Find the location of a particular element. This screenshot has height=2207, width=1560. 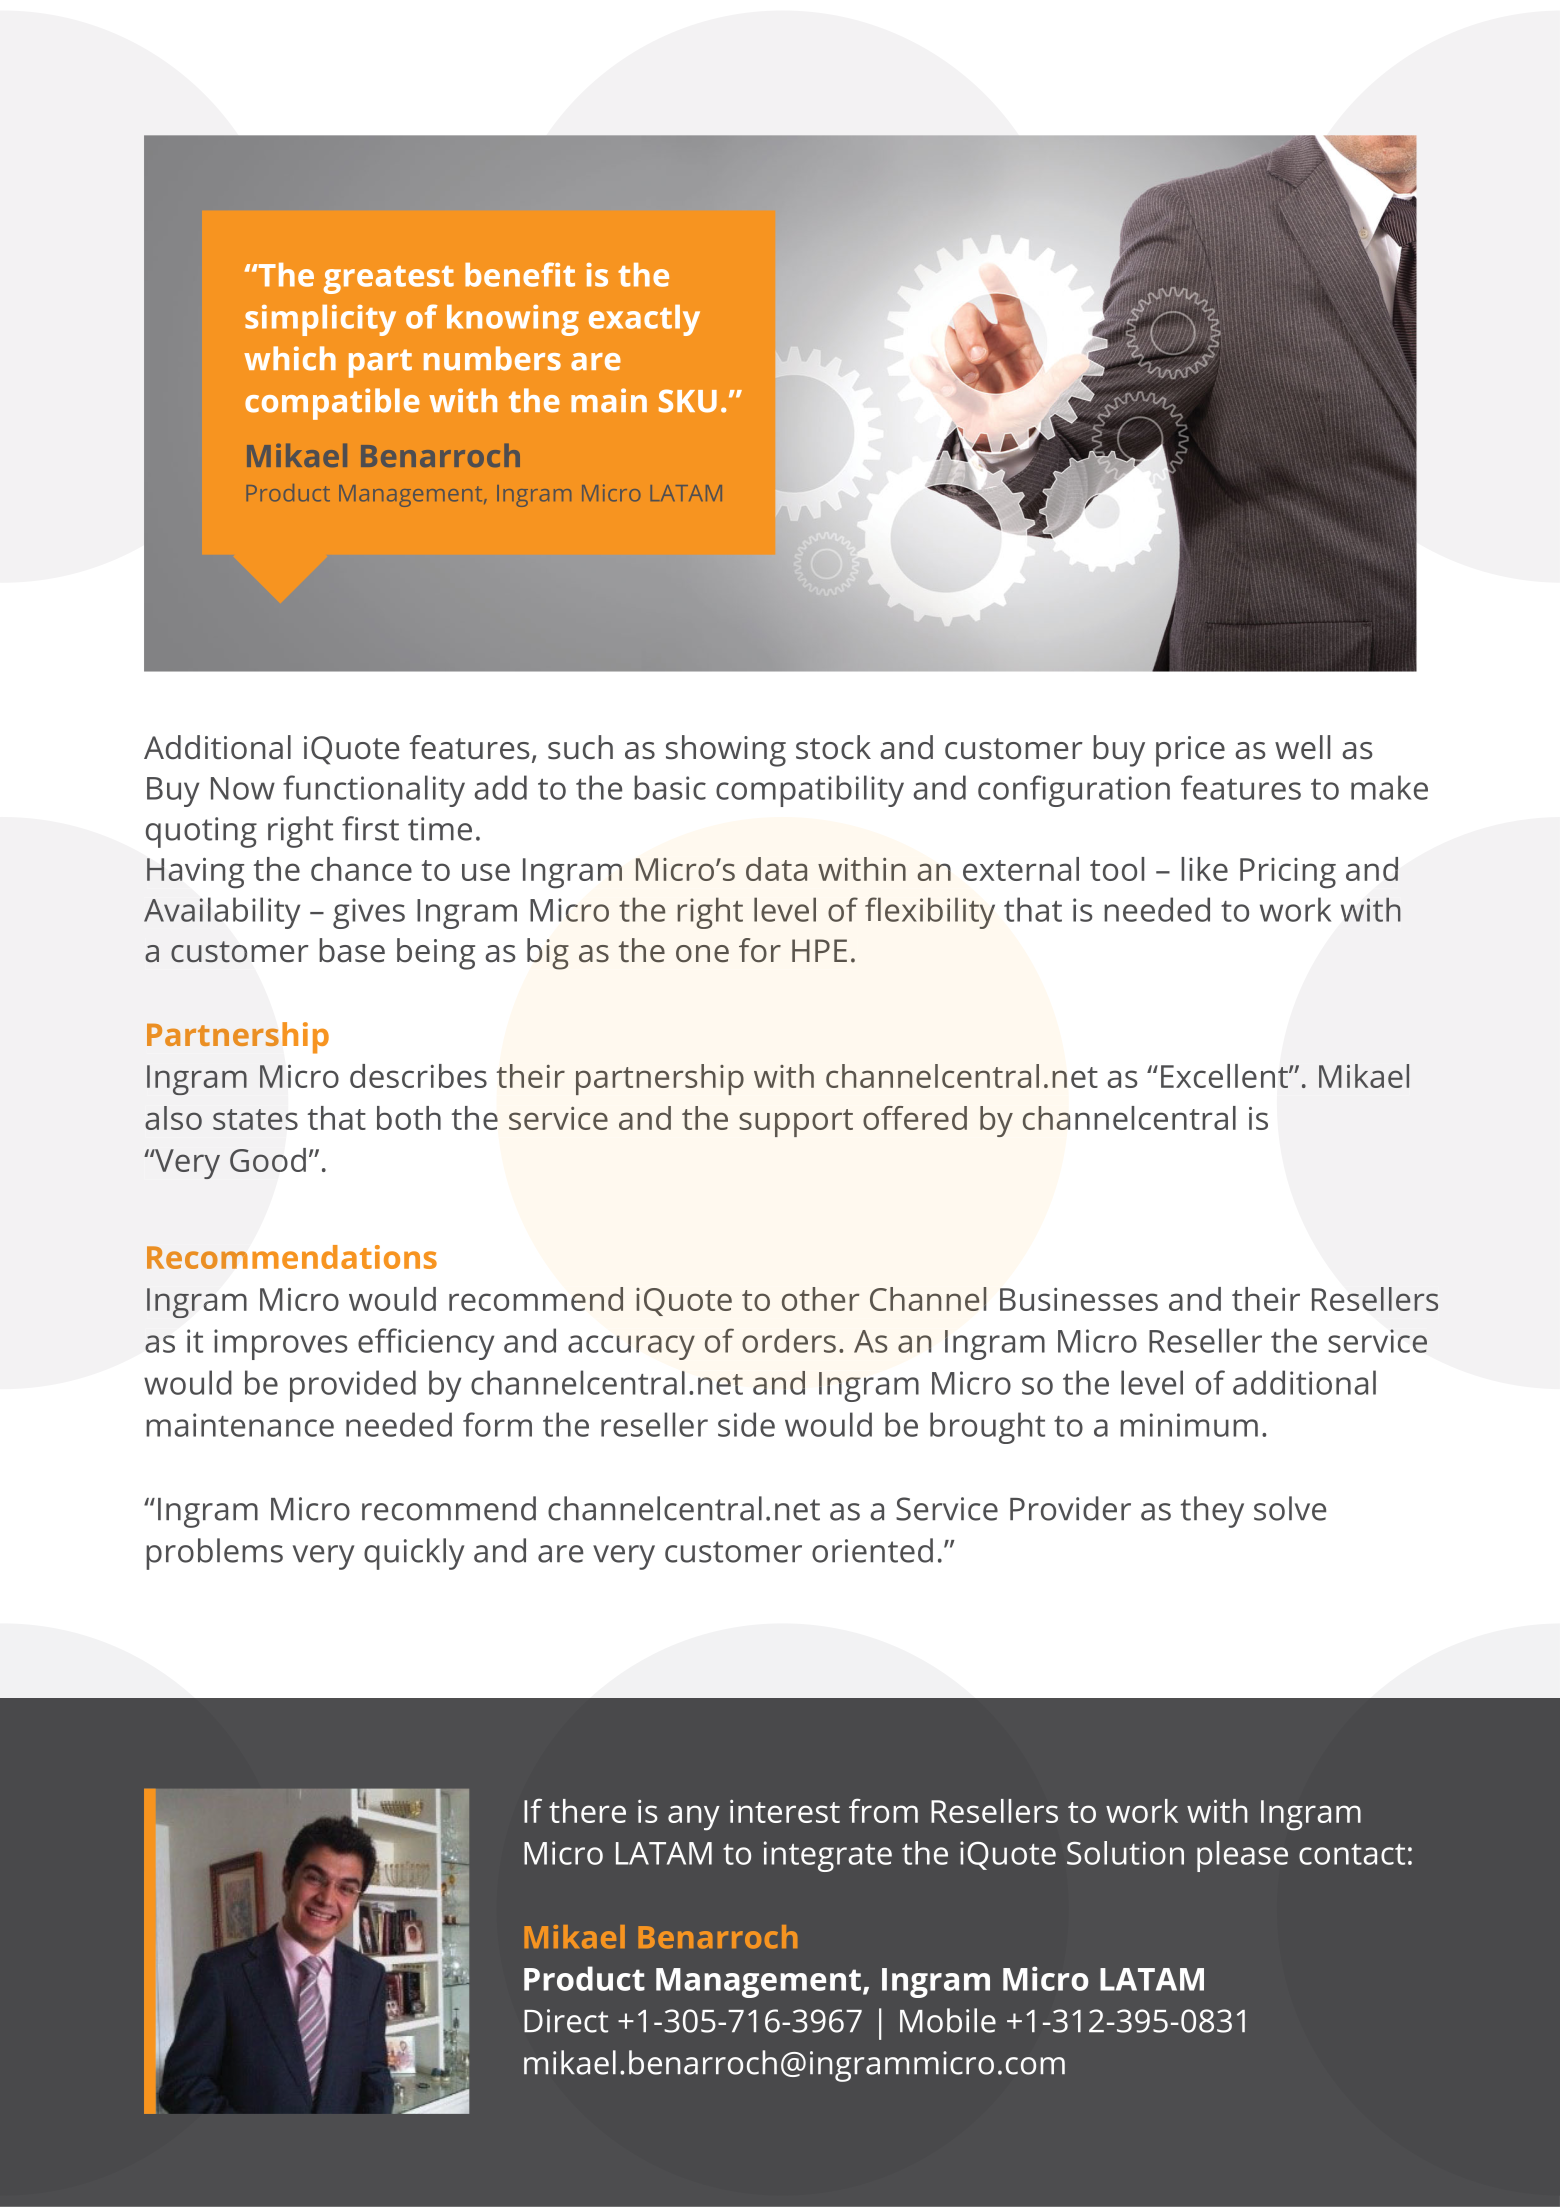

side is located at coordinates (746, 1424).
